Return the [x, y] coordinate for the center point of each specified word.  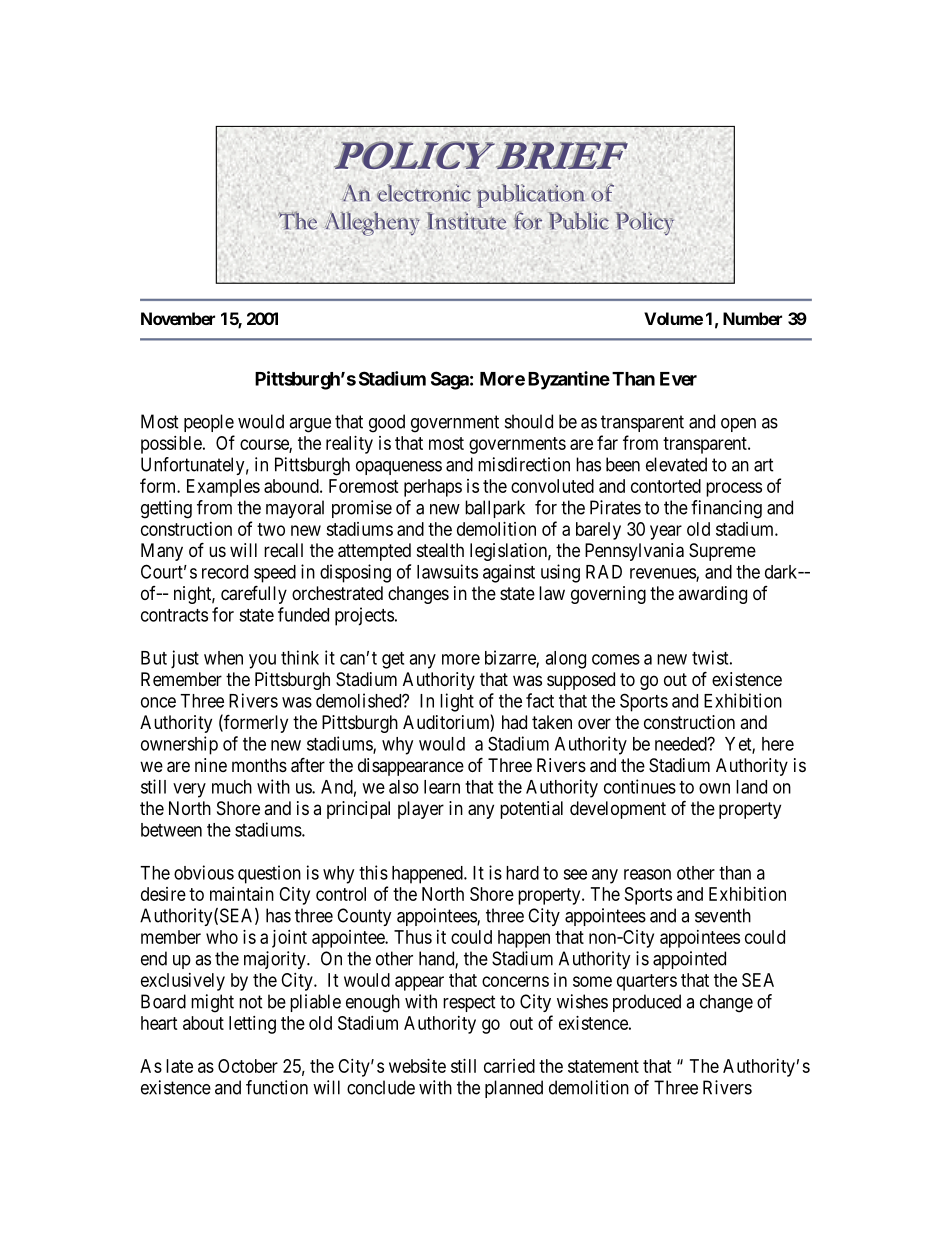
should [529, 421]
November [178, 318]
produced [647, 1003]
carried [509, 1066]
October [248, 1066]
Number [752, 318]
